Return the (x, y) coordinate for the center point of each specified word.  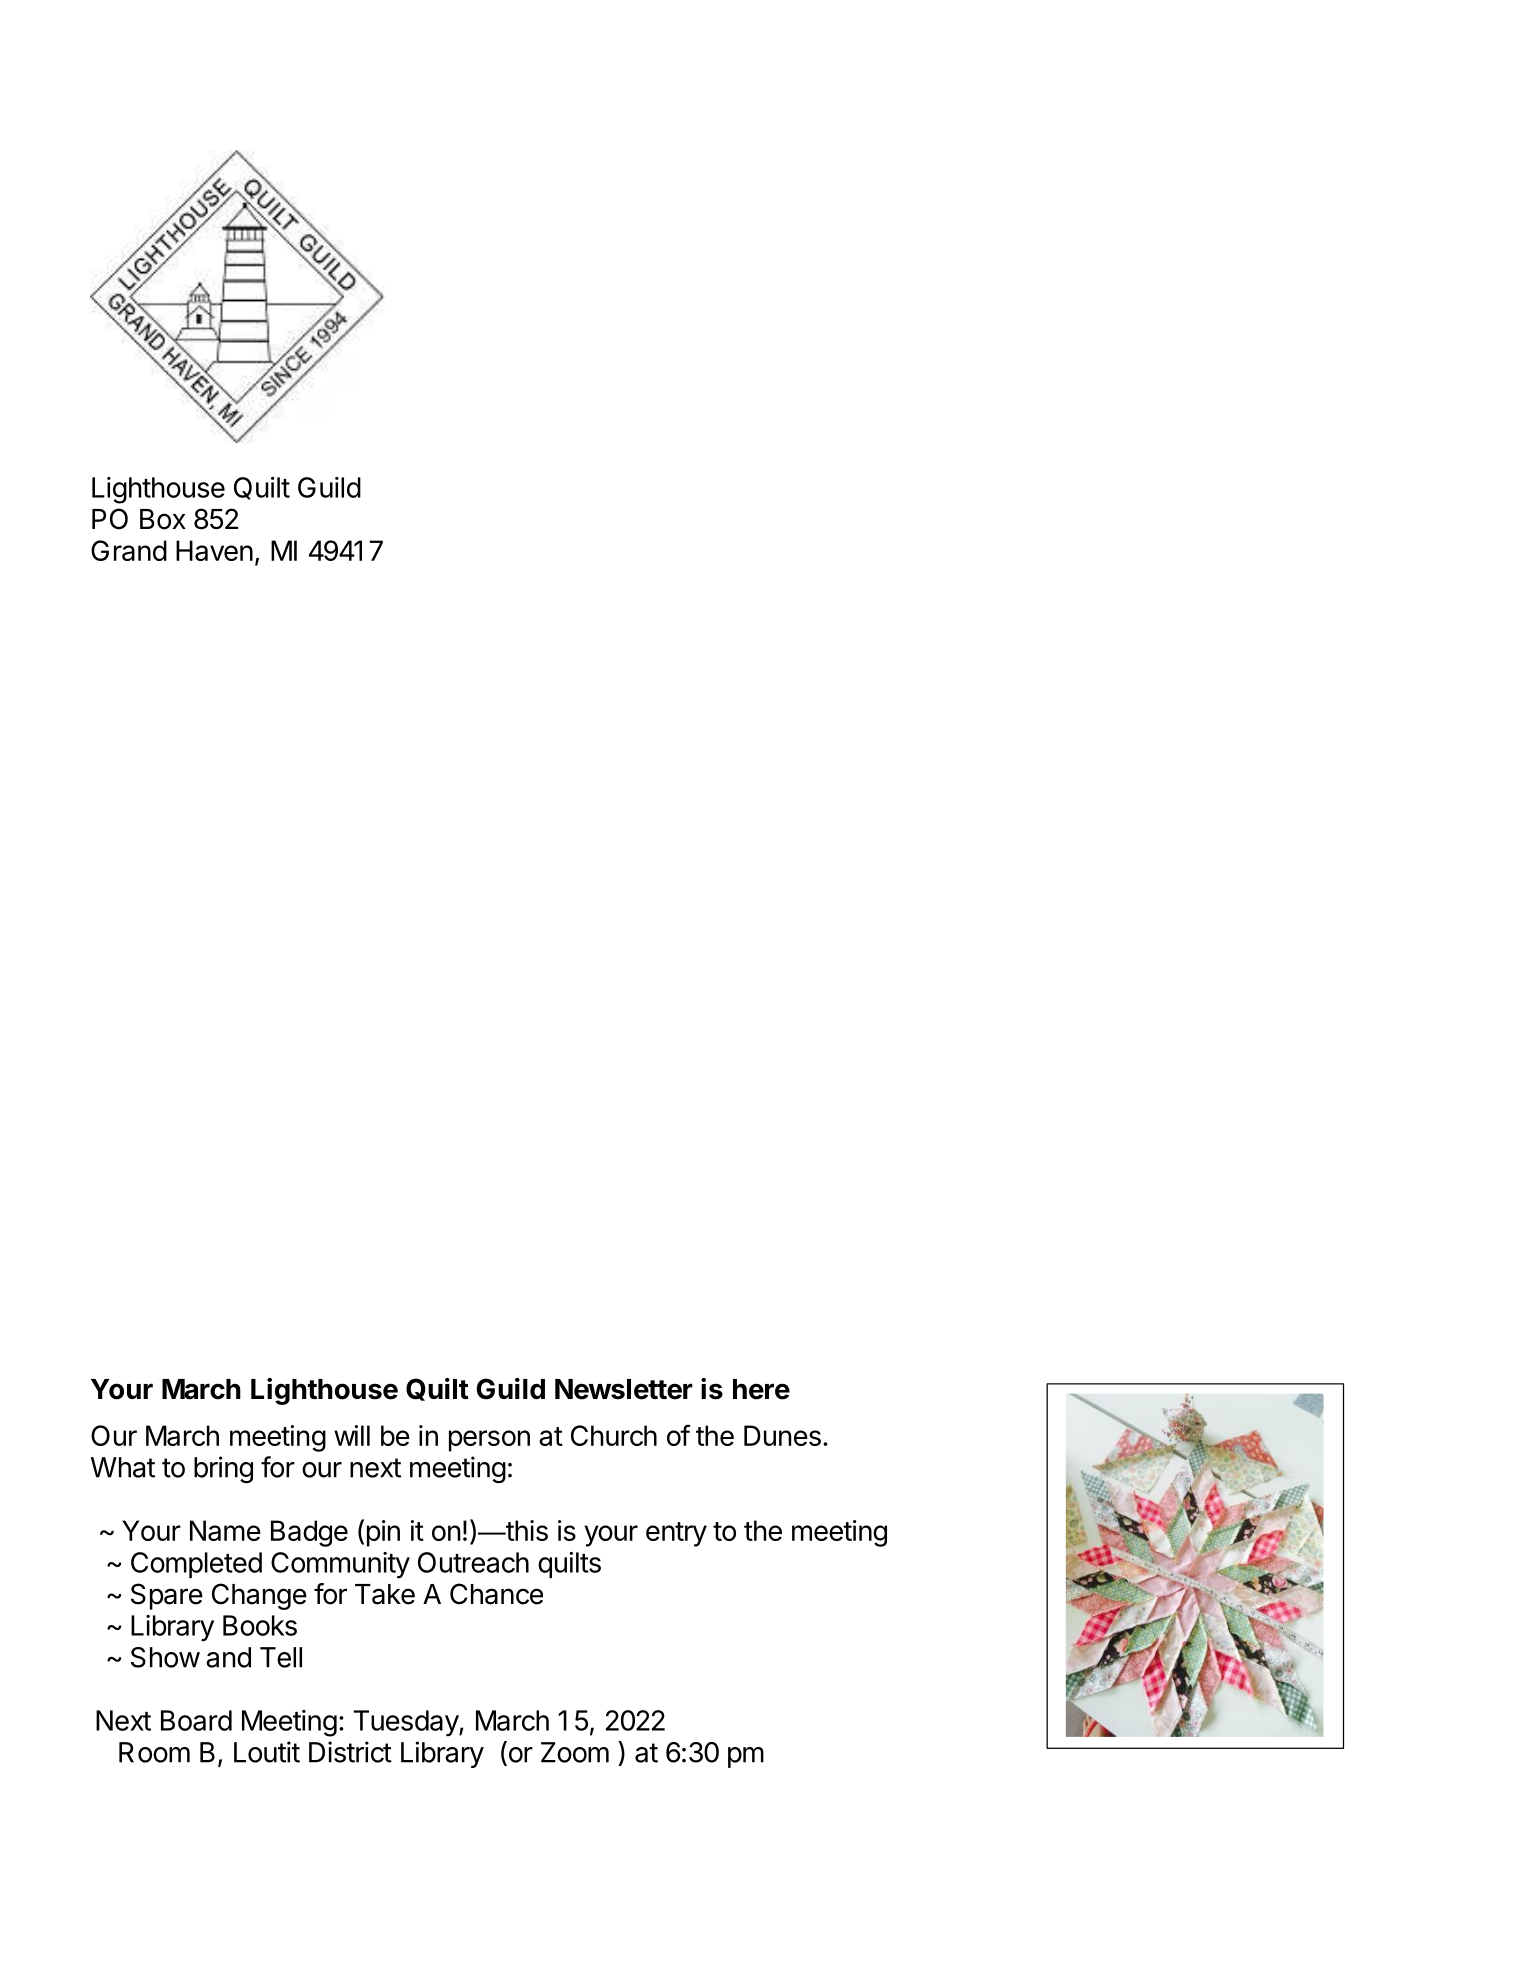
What (123, 1467)
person (489, 1441)
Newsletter (624, 1389)
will (352, 1435)
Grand (129, 550)
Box (163, 519)
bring (223, 1469)
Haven (214, 550)
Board (196, 1720)
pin (383, 1533)
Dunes (782, 1435)
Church (614, 1435)
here (761, 1389)
